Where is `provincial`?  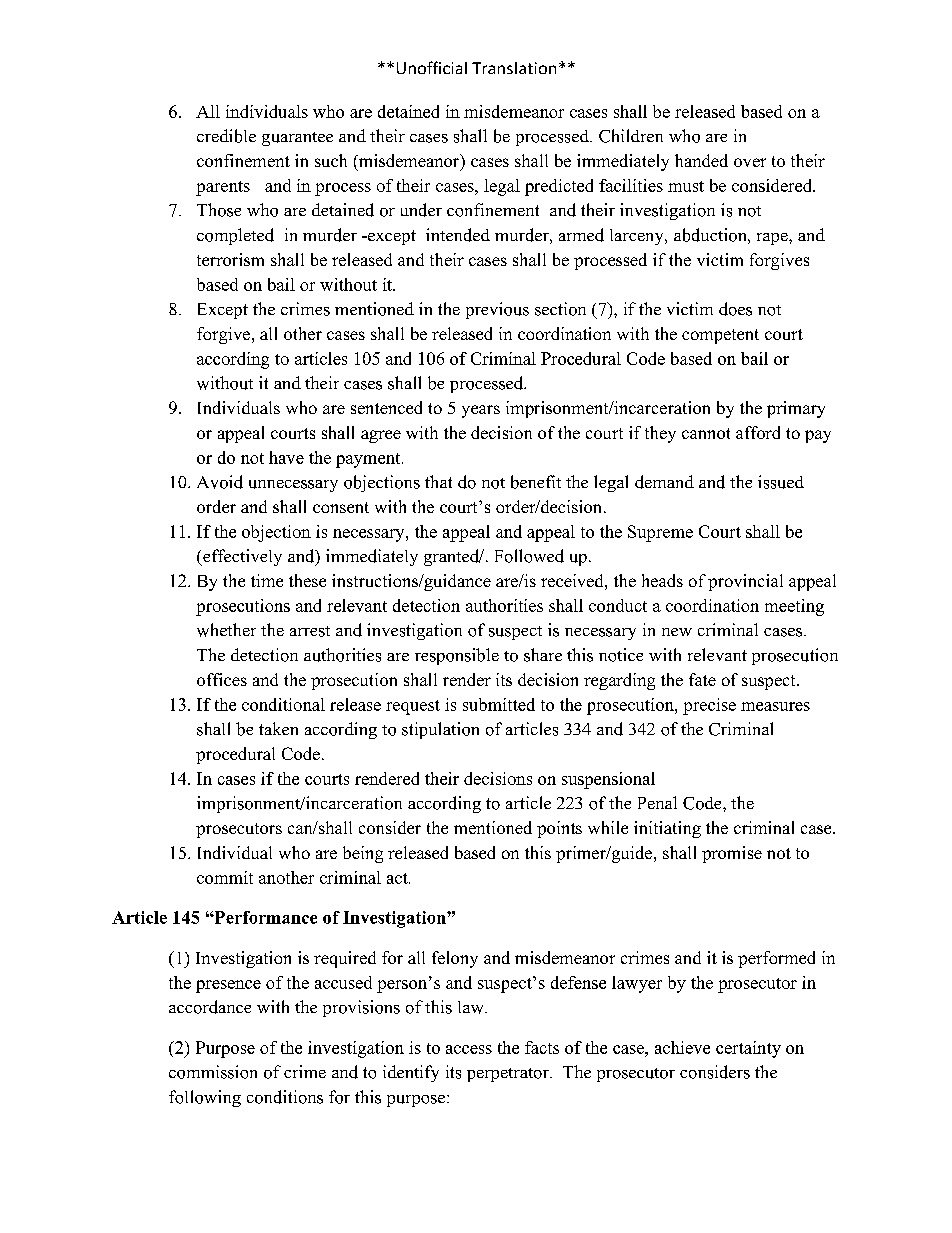
provincial is located at coordinates (745, 582).
